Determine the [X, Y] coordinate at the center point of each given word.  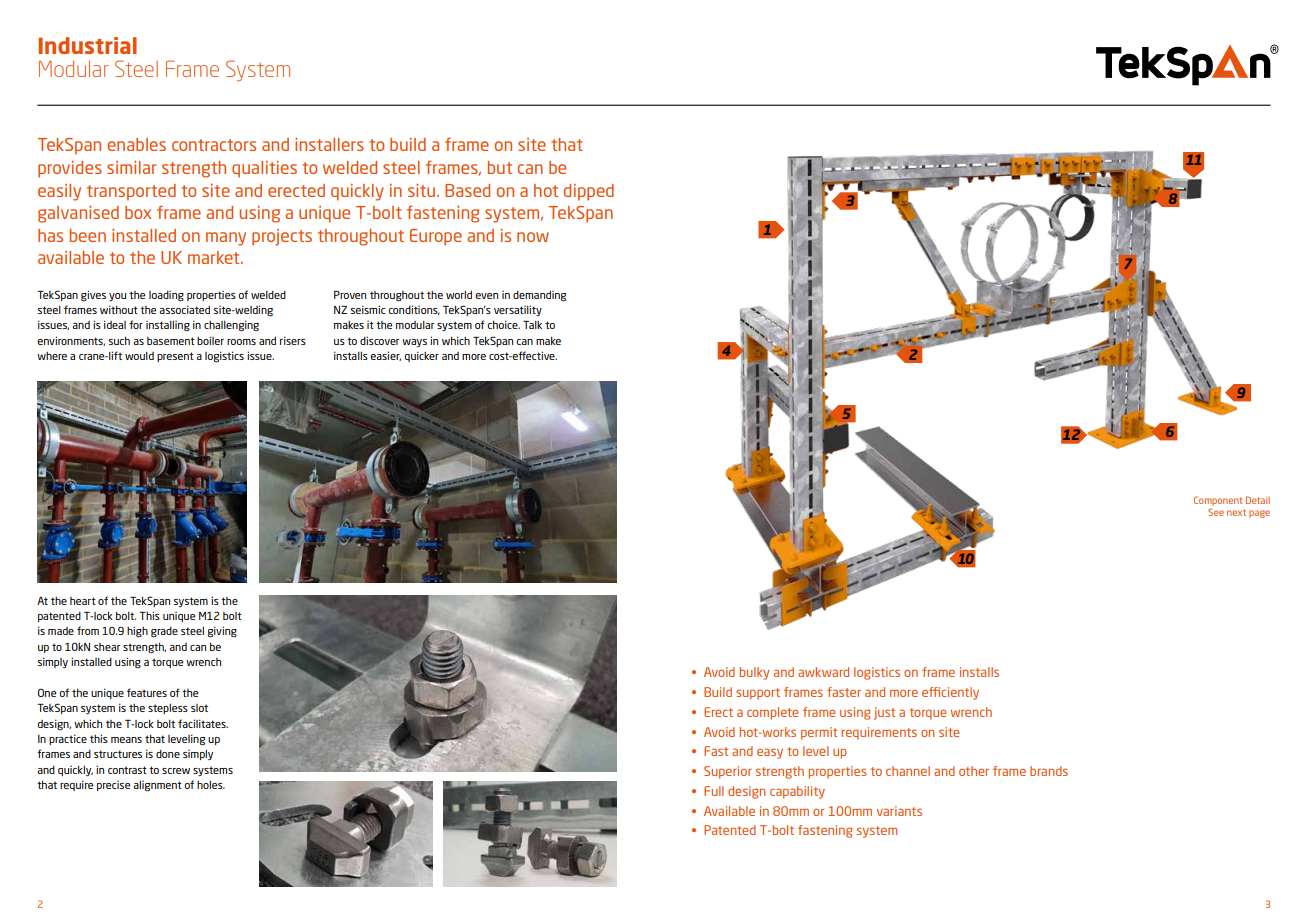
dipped [588, 192]
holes [211, 785]
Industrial [87, 45]
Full [714, 791]
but [499, 167]
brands [1049, 771]
